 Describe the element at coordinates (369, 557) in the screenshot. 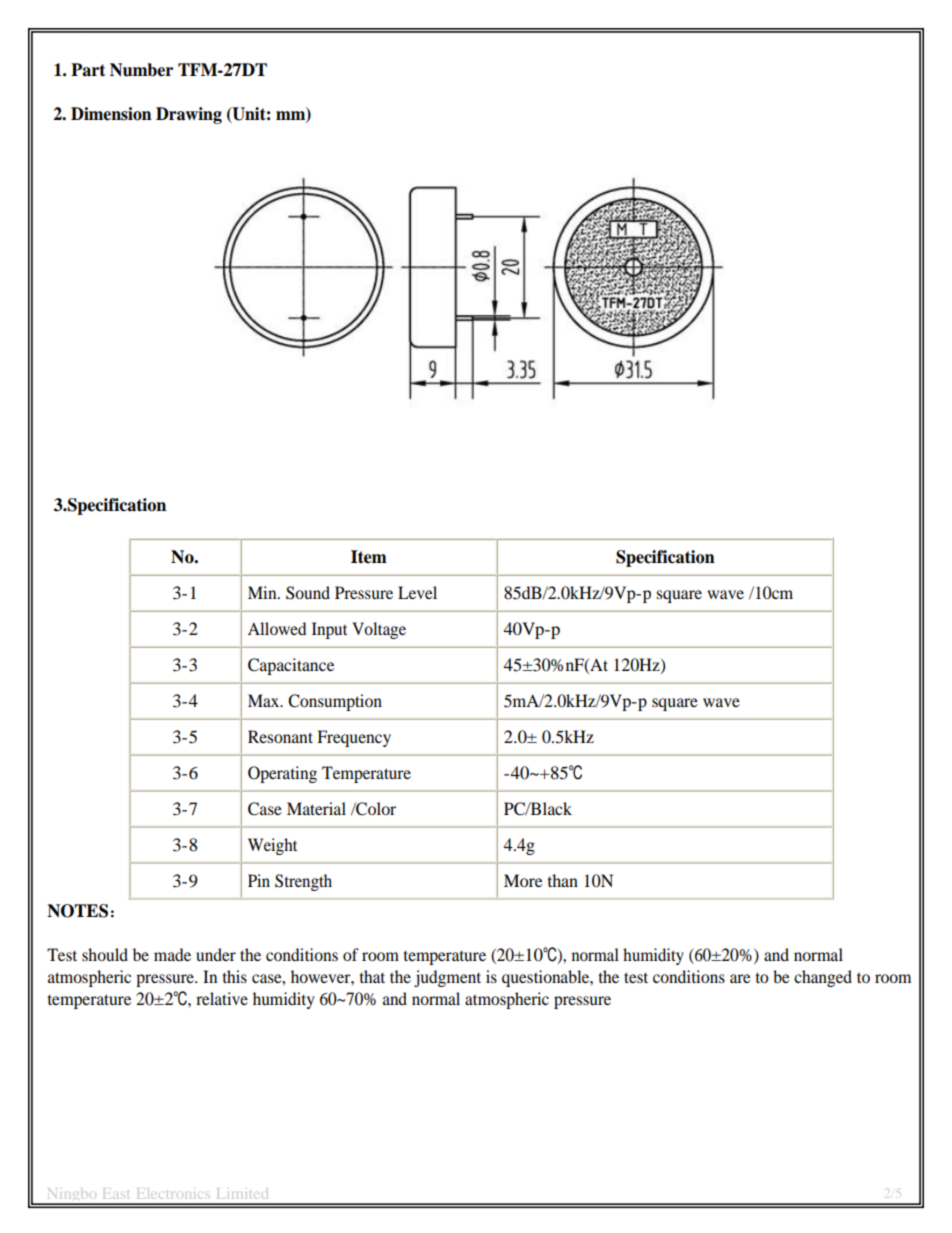

I see `Item` at that location.
